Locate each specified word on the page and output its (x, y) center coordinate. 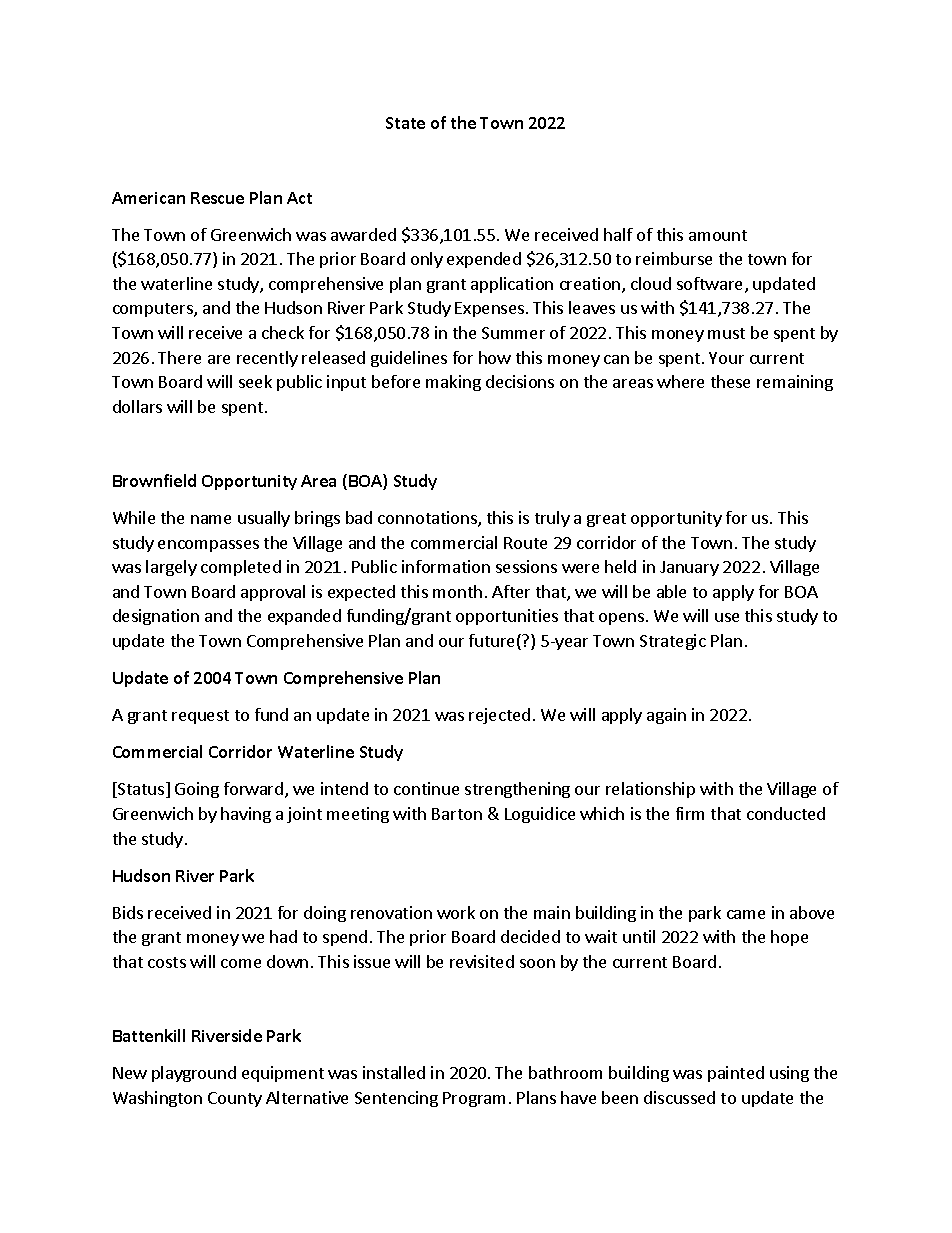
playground (194, 1074)
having (246, 815)
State (405, 123)
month (457, 591)
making (453, 383)
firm (690, 813)
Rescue (217, 198)
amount (718, 235)
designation (156, 617)
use (727, 617)
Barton (457, 814)
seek (255, 381)
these (730, 381)
